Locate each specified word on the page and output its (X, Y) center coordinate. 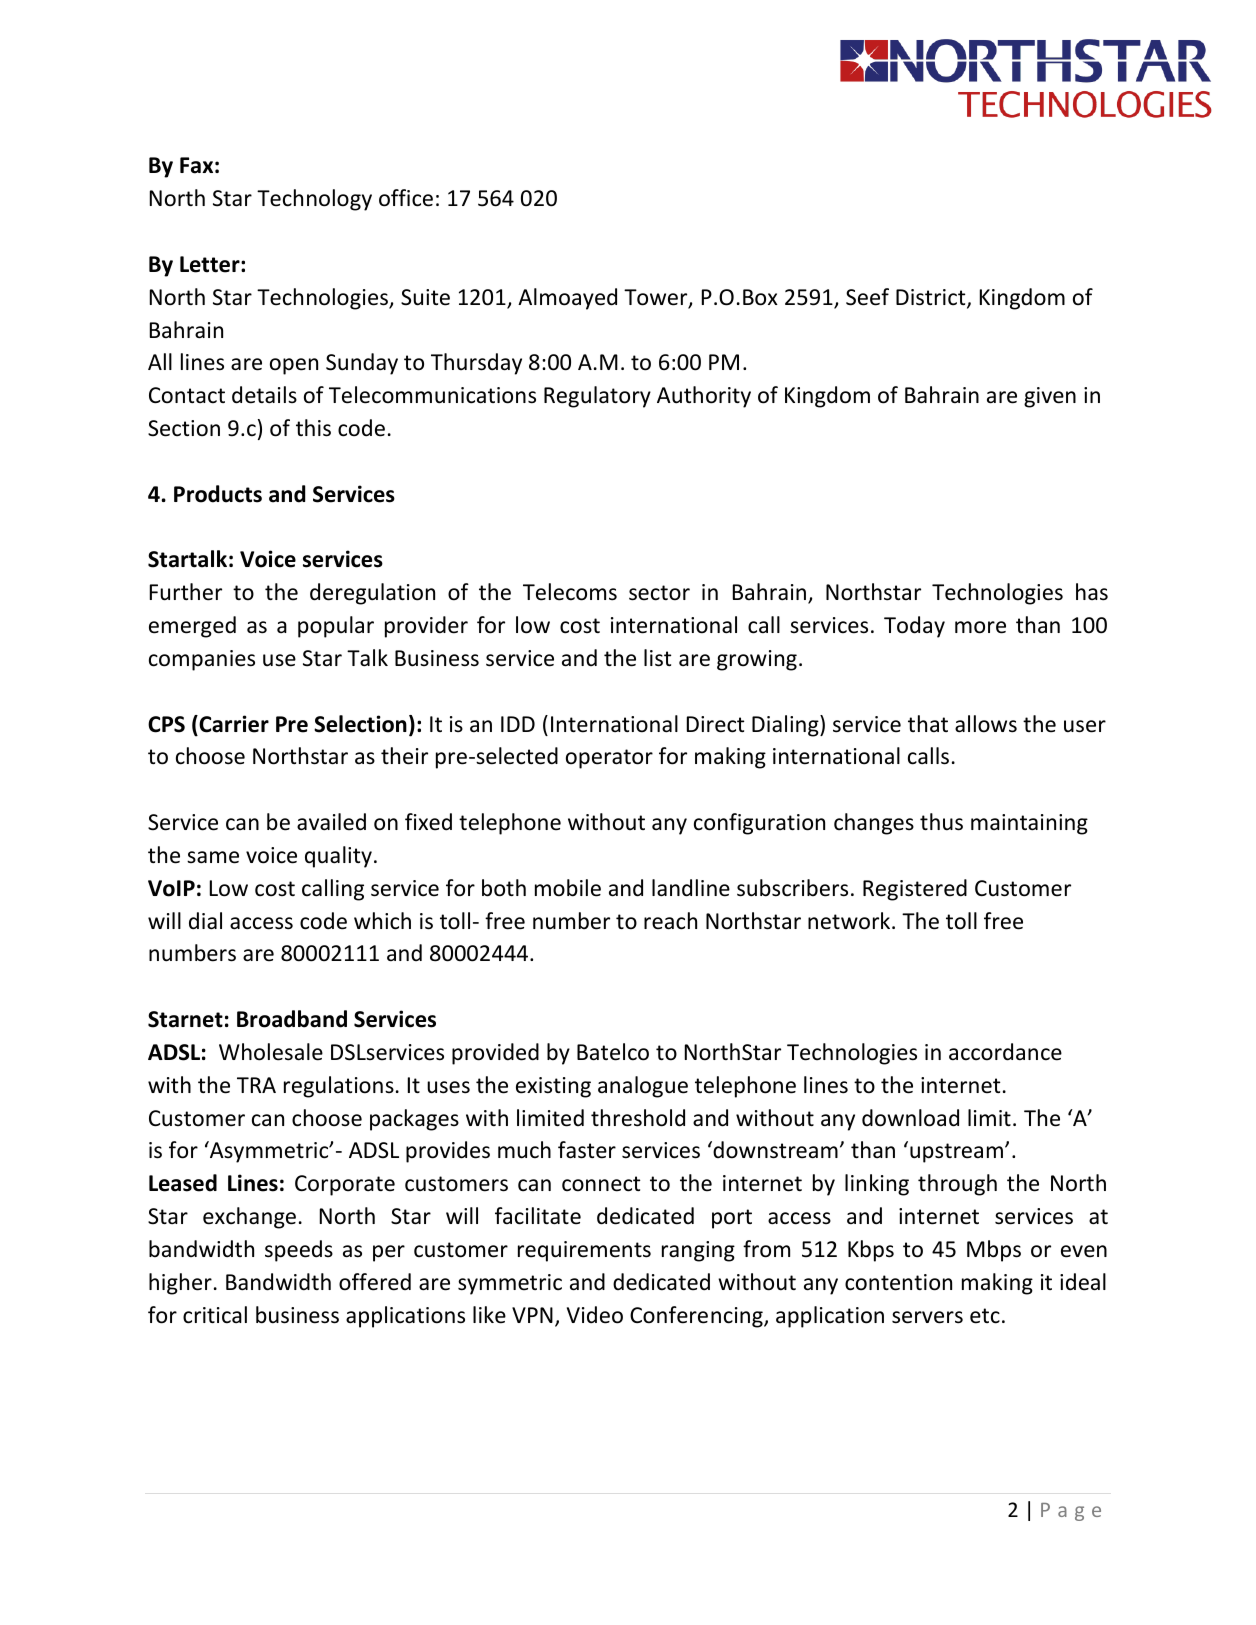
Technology (314, 200)
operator (609, 759)
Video (595, 1315)
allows (986, 724)
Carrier (233, 724)
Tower (657, 298)
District (932, 298)
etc (985, 1316)
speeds (299, 1251)
